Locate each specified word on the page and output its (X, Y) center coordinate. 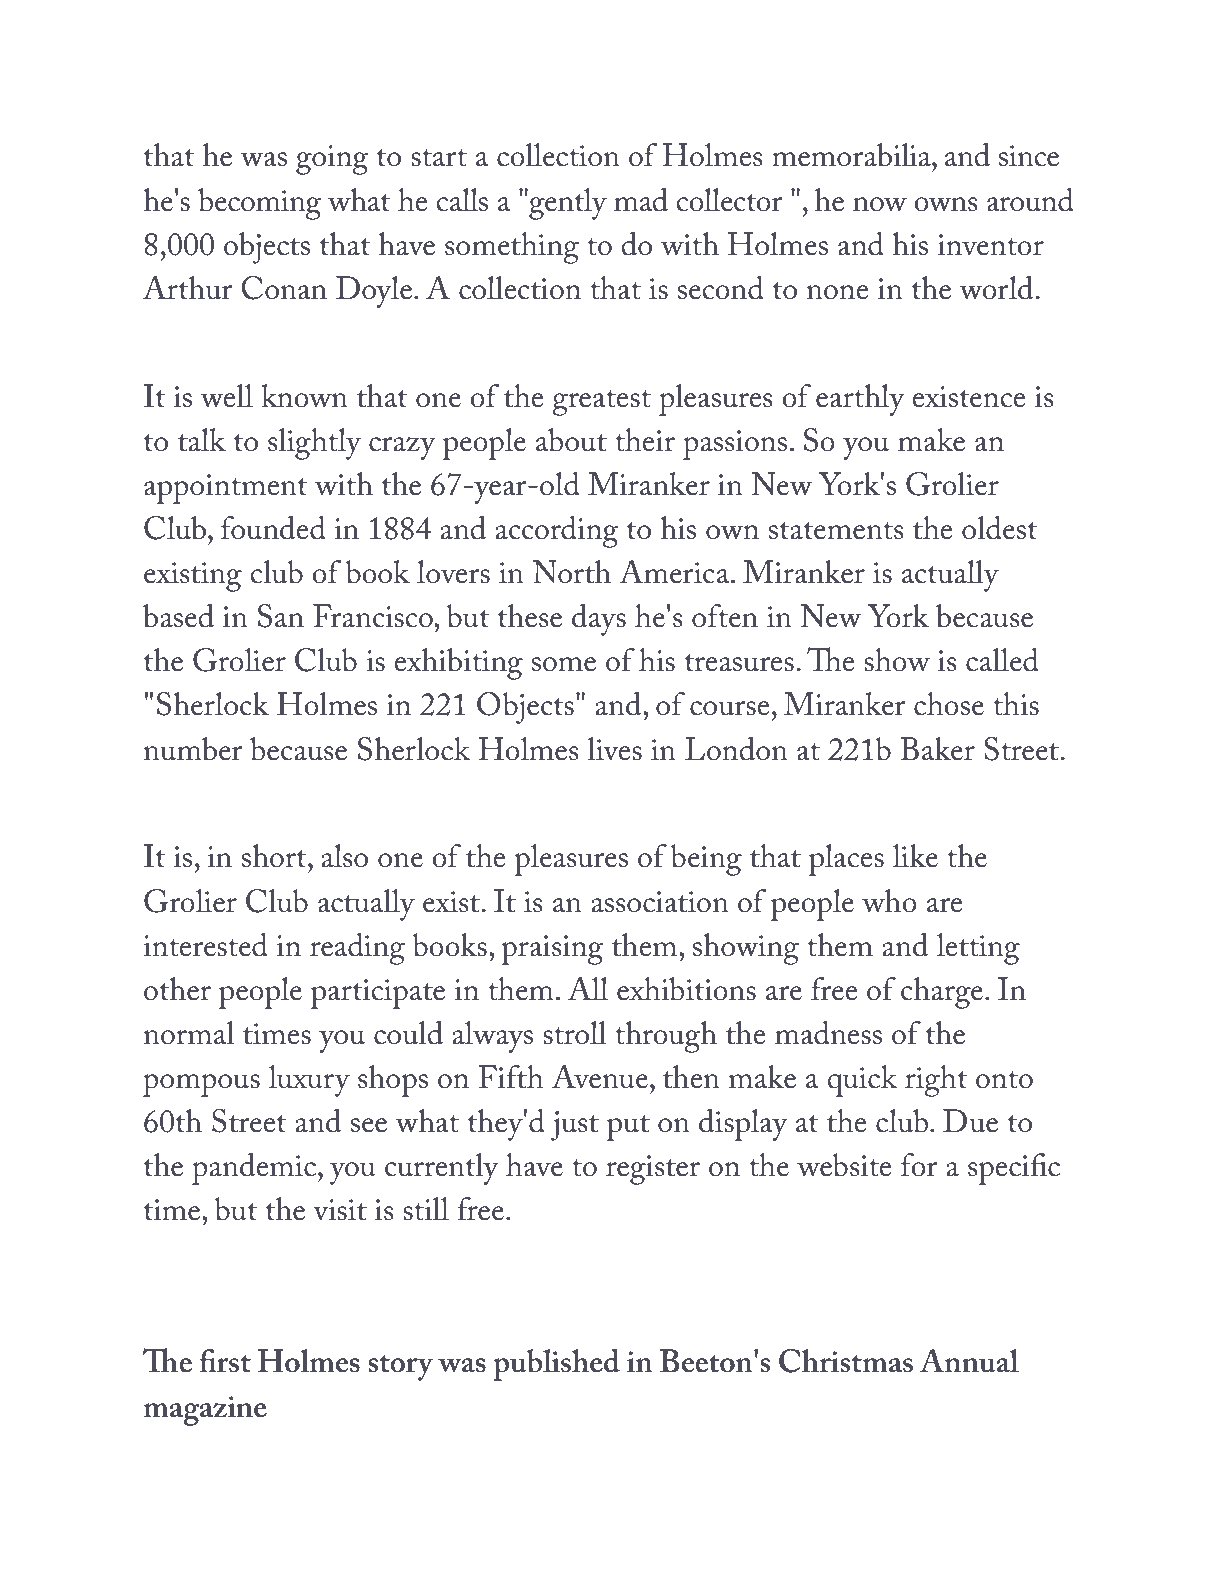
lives (614, 749)
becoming (259, 204)
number (193, 749)
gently (567, 204)
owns (945, 204)
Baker (937, 749)
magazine (205, 1411)
